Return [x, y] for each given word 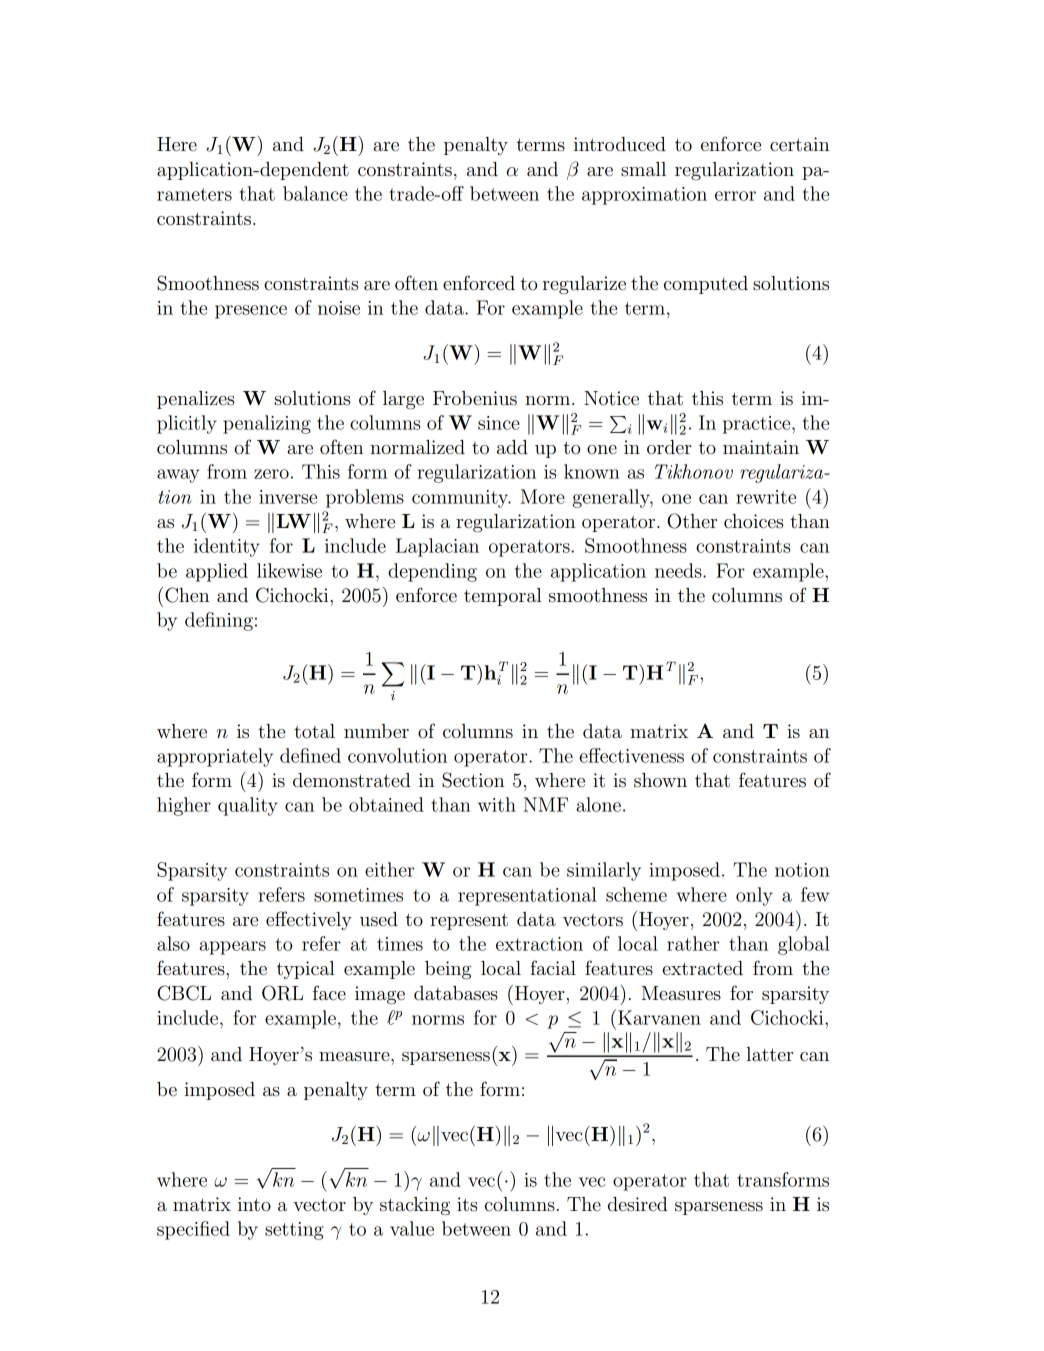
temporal [503, 597]
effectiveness [631, 755]
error [735, 196]
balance [315, 193]
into [254, 1204]
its [467, 1204]
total [314, 731]
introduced [620, 144]
